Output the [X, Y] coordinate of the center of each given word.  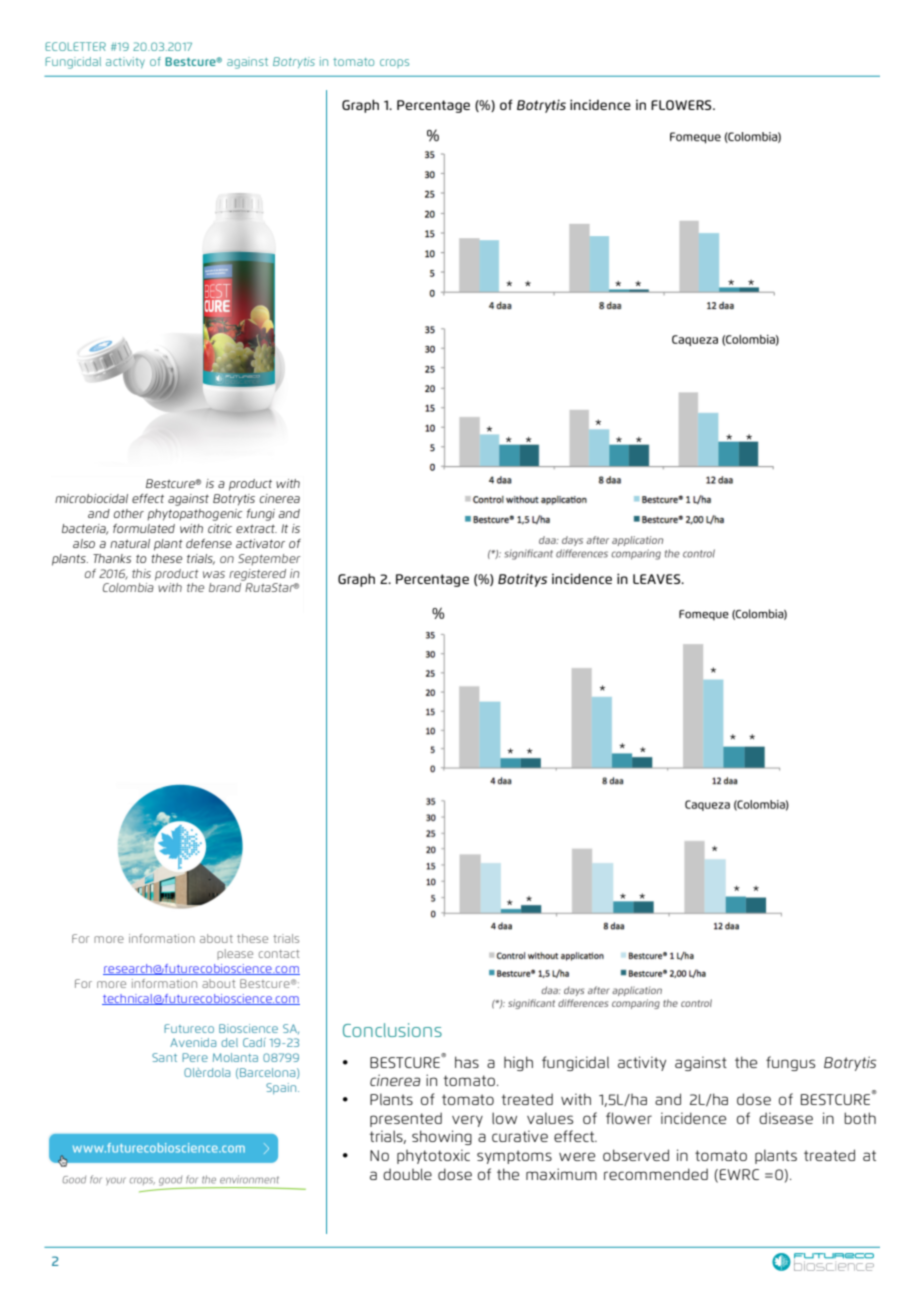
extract [256, 528]
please [235, 954]
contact [279, 954]
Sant [164, 1057]
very [467, 1121]
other [129, 513]
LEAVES [658, 579]
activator [260, 543]
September [269, 559]
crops [394, 63]
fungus [790, 1063]
